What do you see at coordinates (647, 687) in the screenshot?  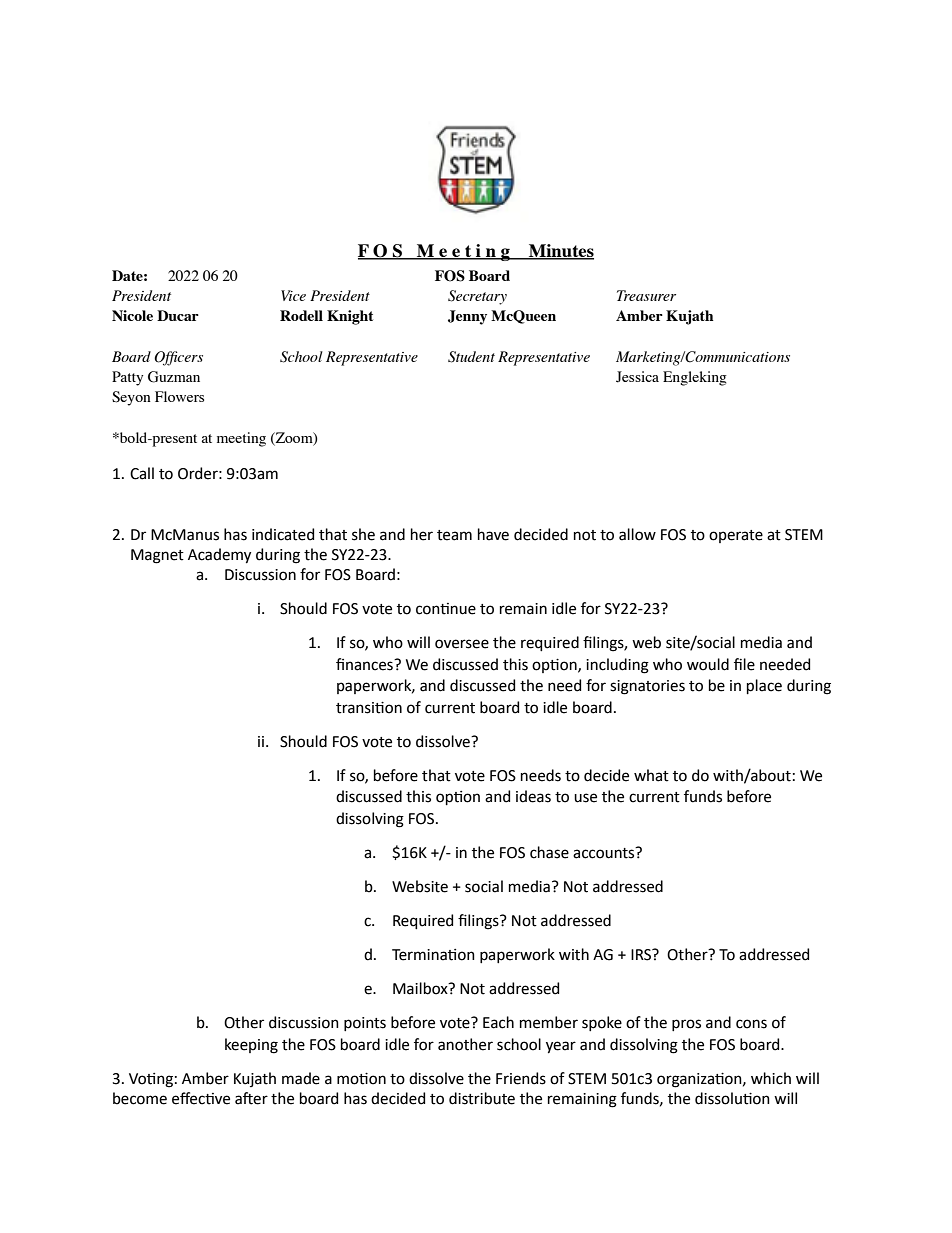 I see `signatories` at bounding box center [647, 687].
